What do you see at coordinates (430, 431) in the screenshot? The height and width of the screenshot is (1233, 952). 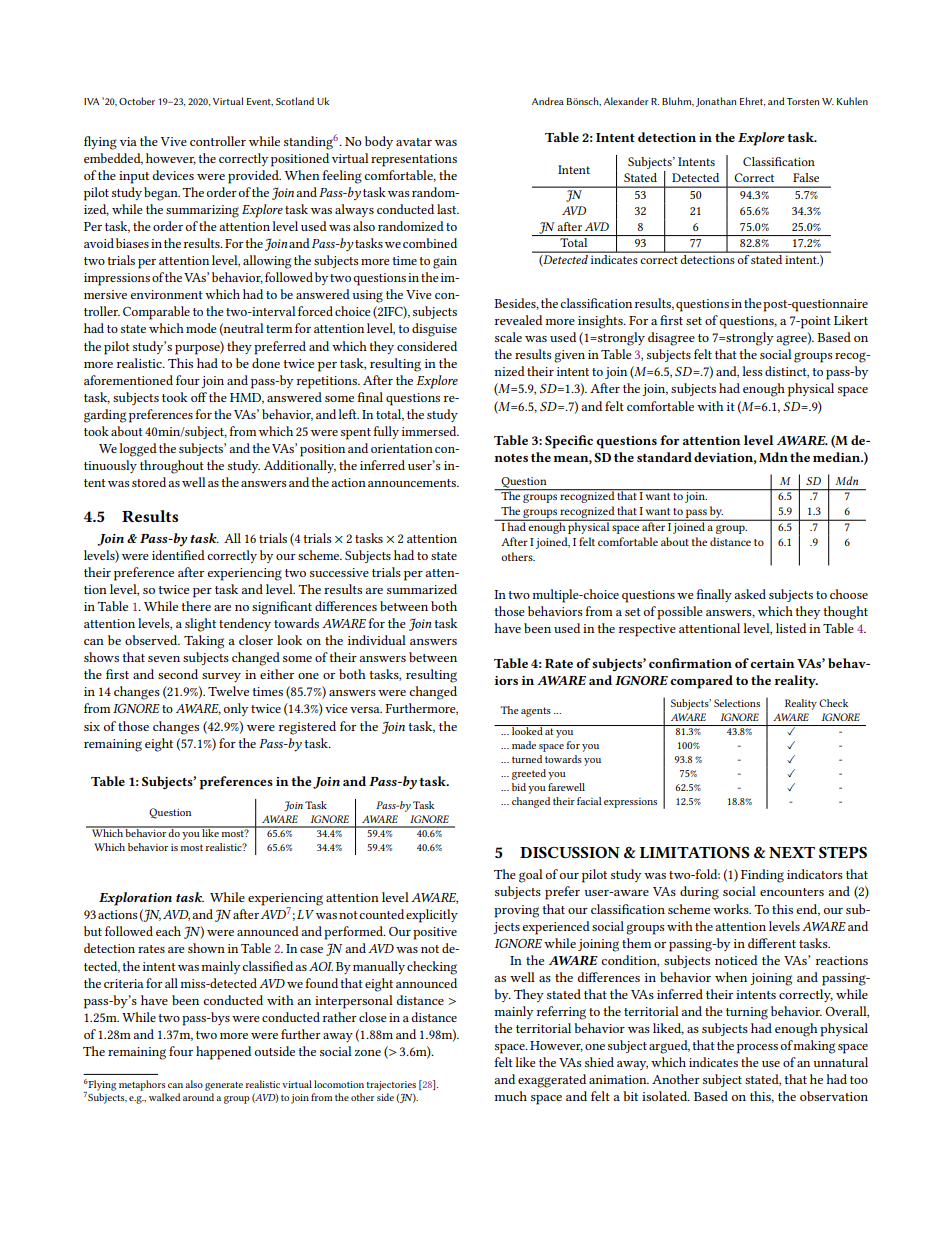 I see `immersed` at bounding box center [430, 431].
